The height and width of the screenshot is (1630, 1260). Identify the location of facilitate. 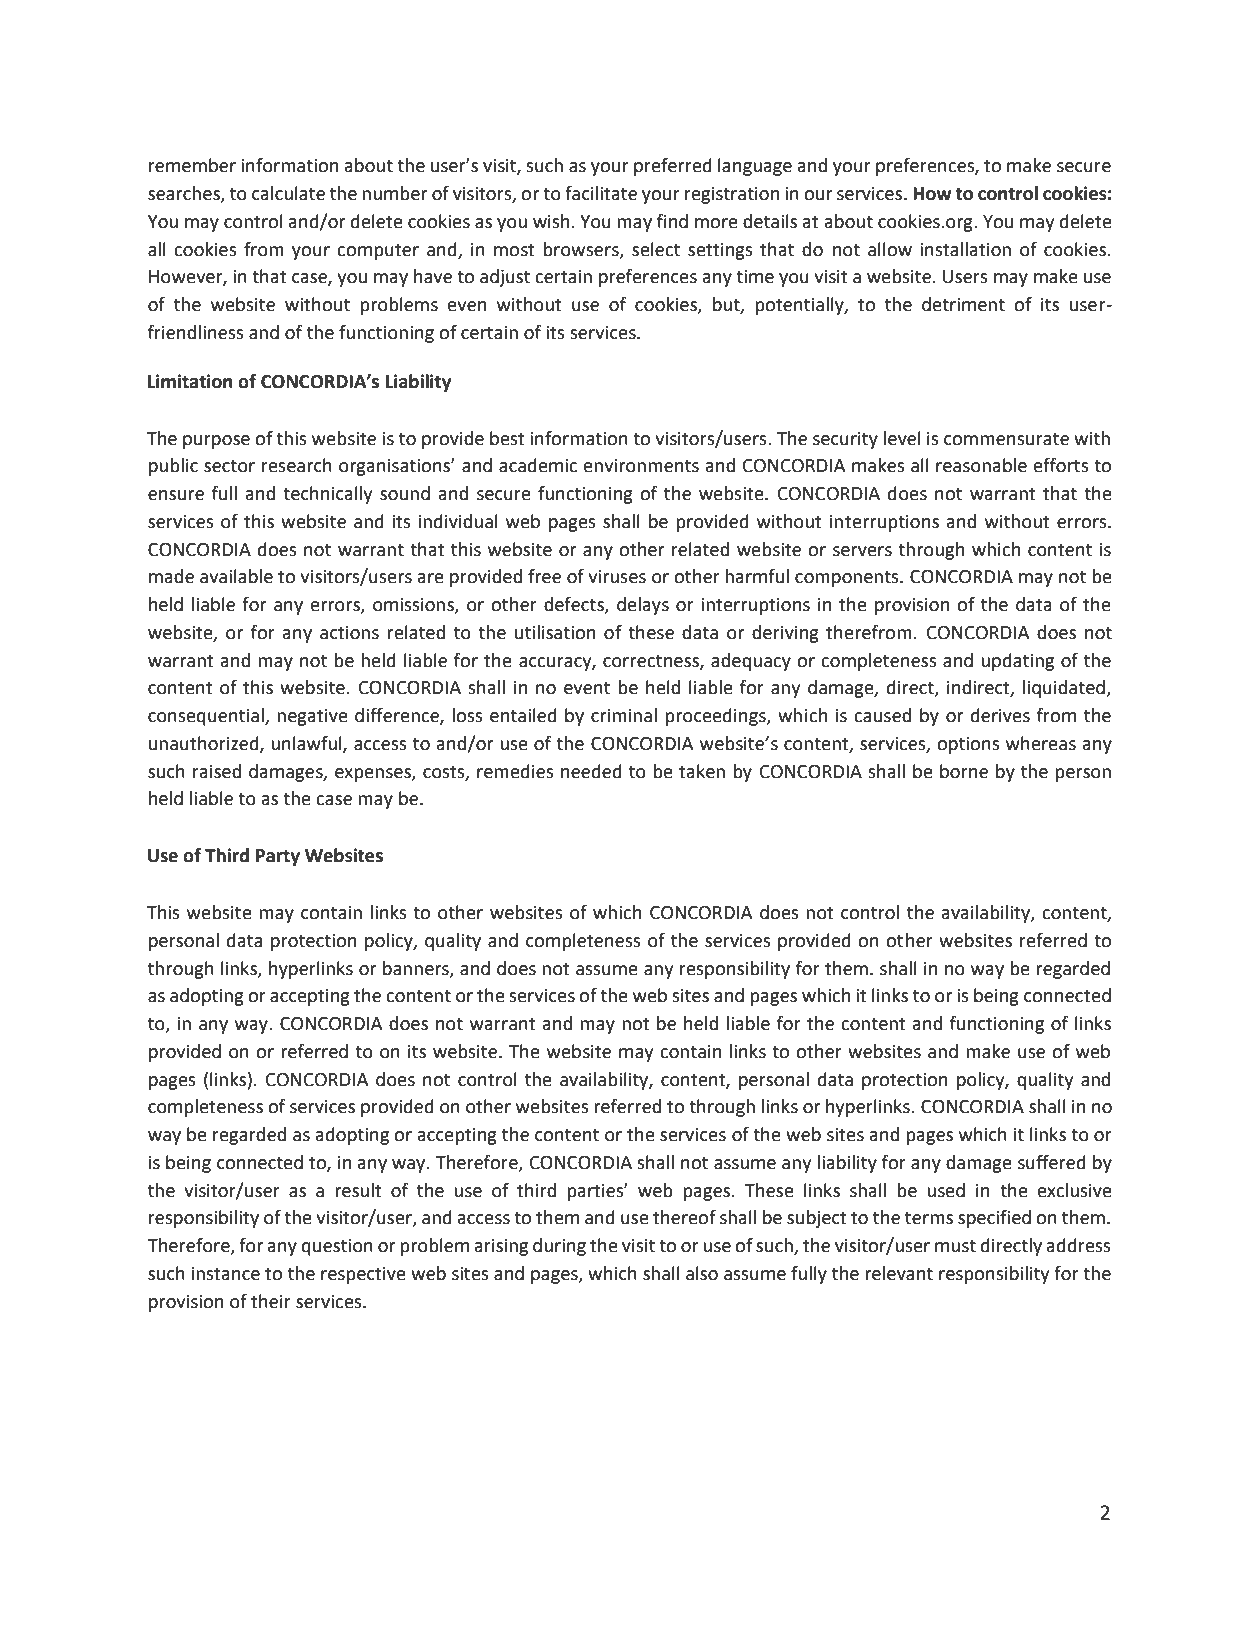
(601, 193).
